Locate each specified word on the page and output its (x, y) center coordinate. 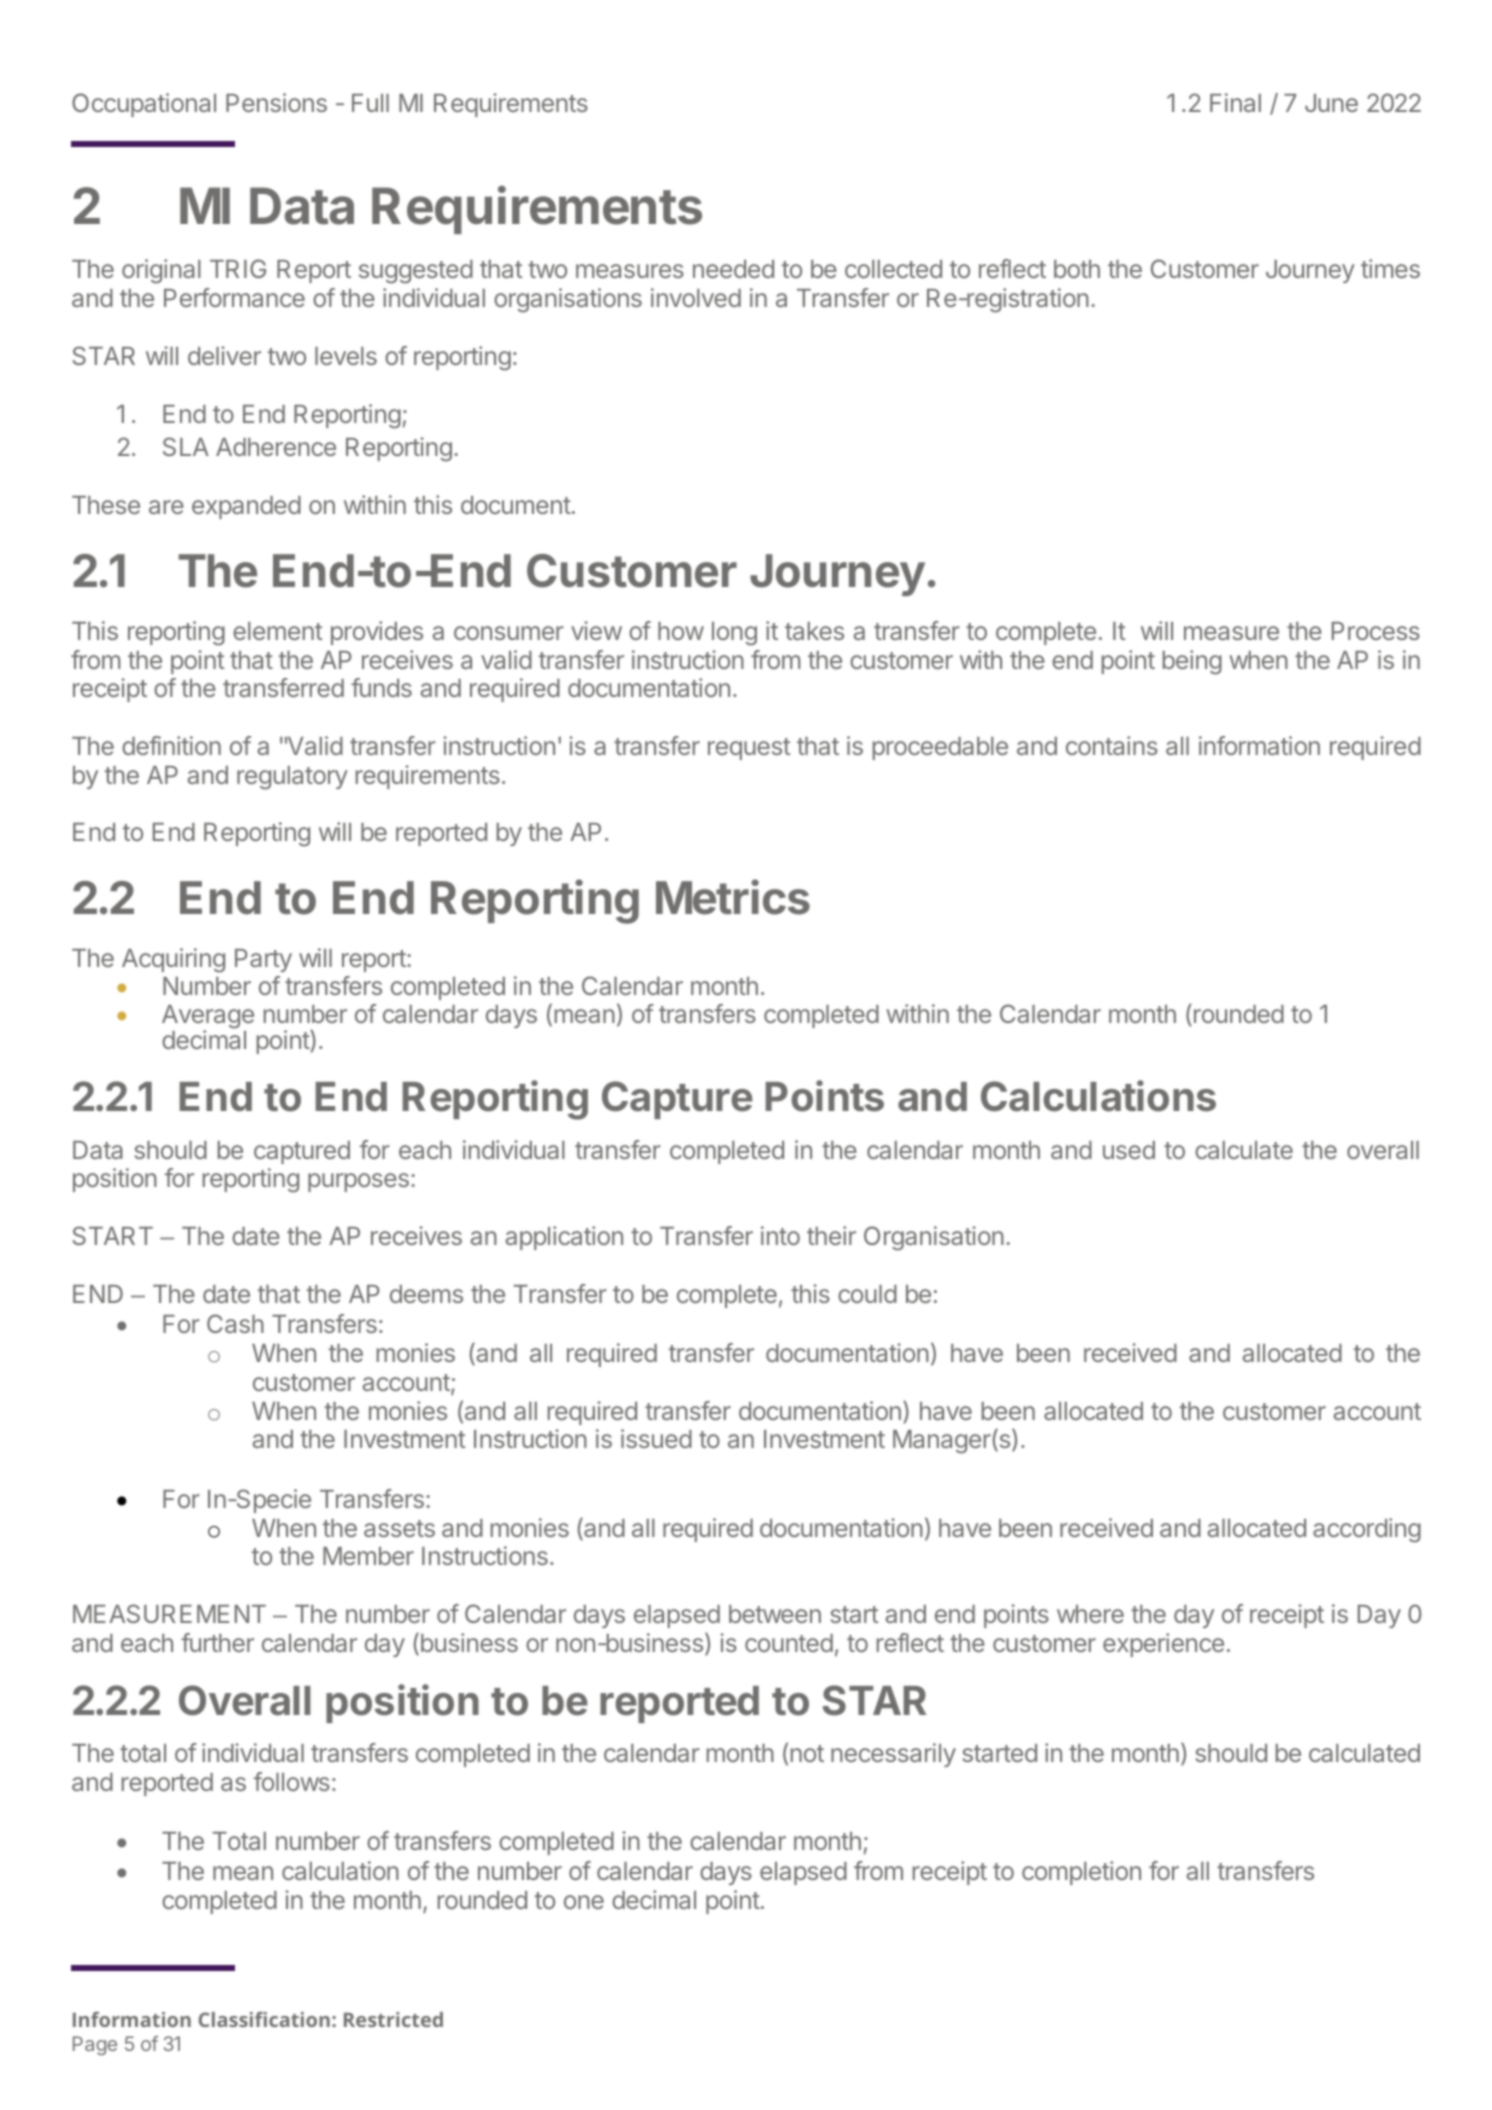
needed (733, 269)
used (1129, 1150)
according (1367, 1530)
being (1192, 662)
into (780, 1235)
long (734, 634)
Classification (264, 2019)
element (277, 631)
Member (368, 1556)
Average (208, 1018)
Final (1235, 102)
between (775, 1614)
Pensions (276, 102)
